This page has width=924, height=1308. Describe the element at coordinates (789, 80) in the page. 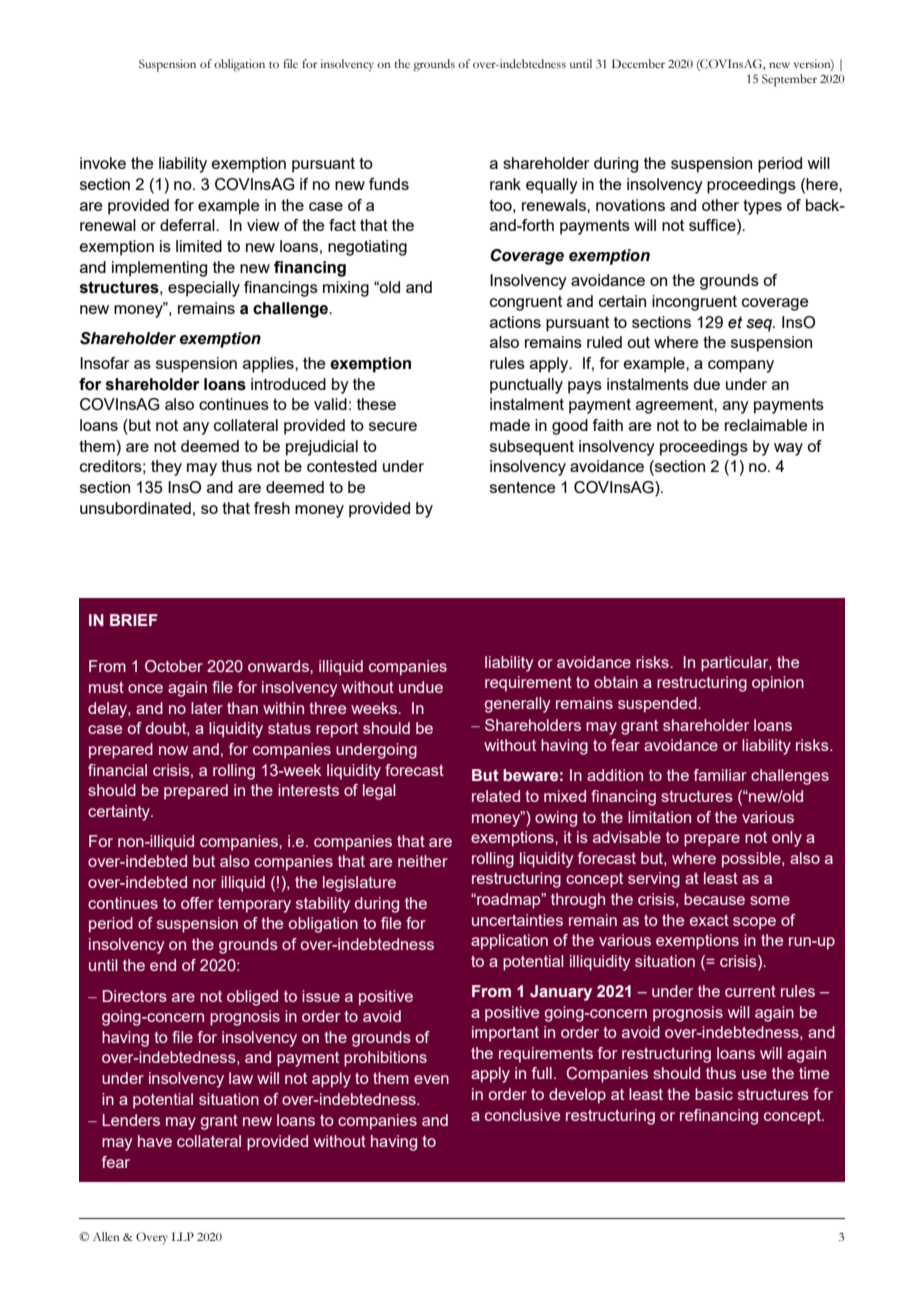

I see `September` at that location.
